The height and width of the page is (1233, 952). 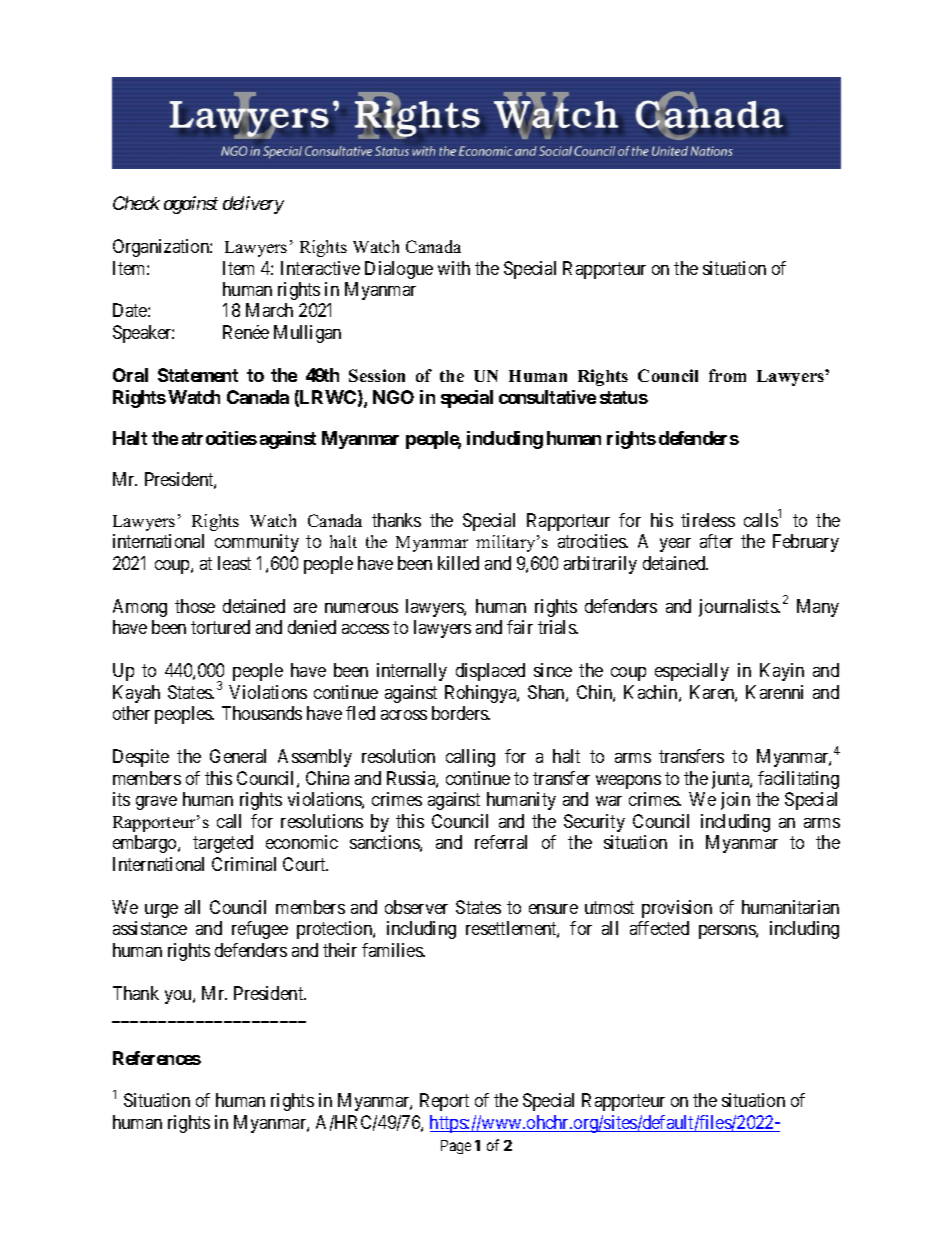 I want to click on delivery, so click(x=253, y=205).
